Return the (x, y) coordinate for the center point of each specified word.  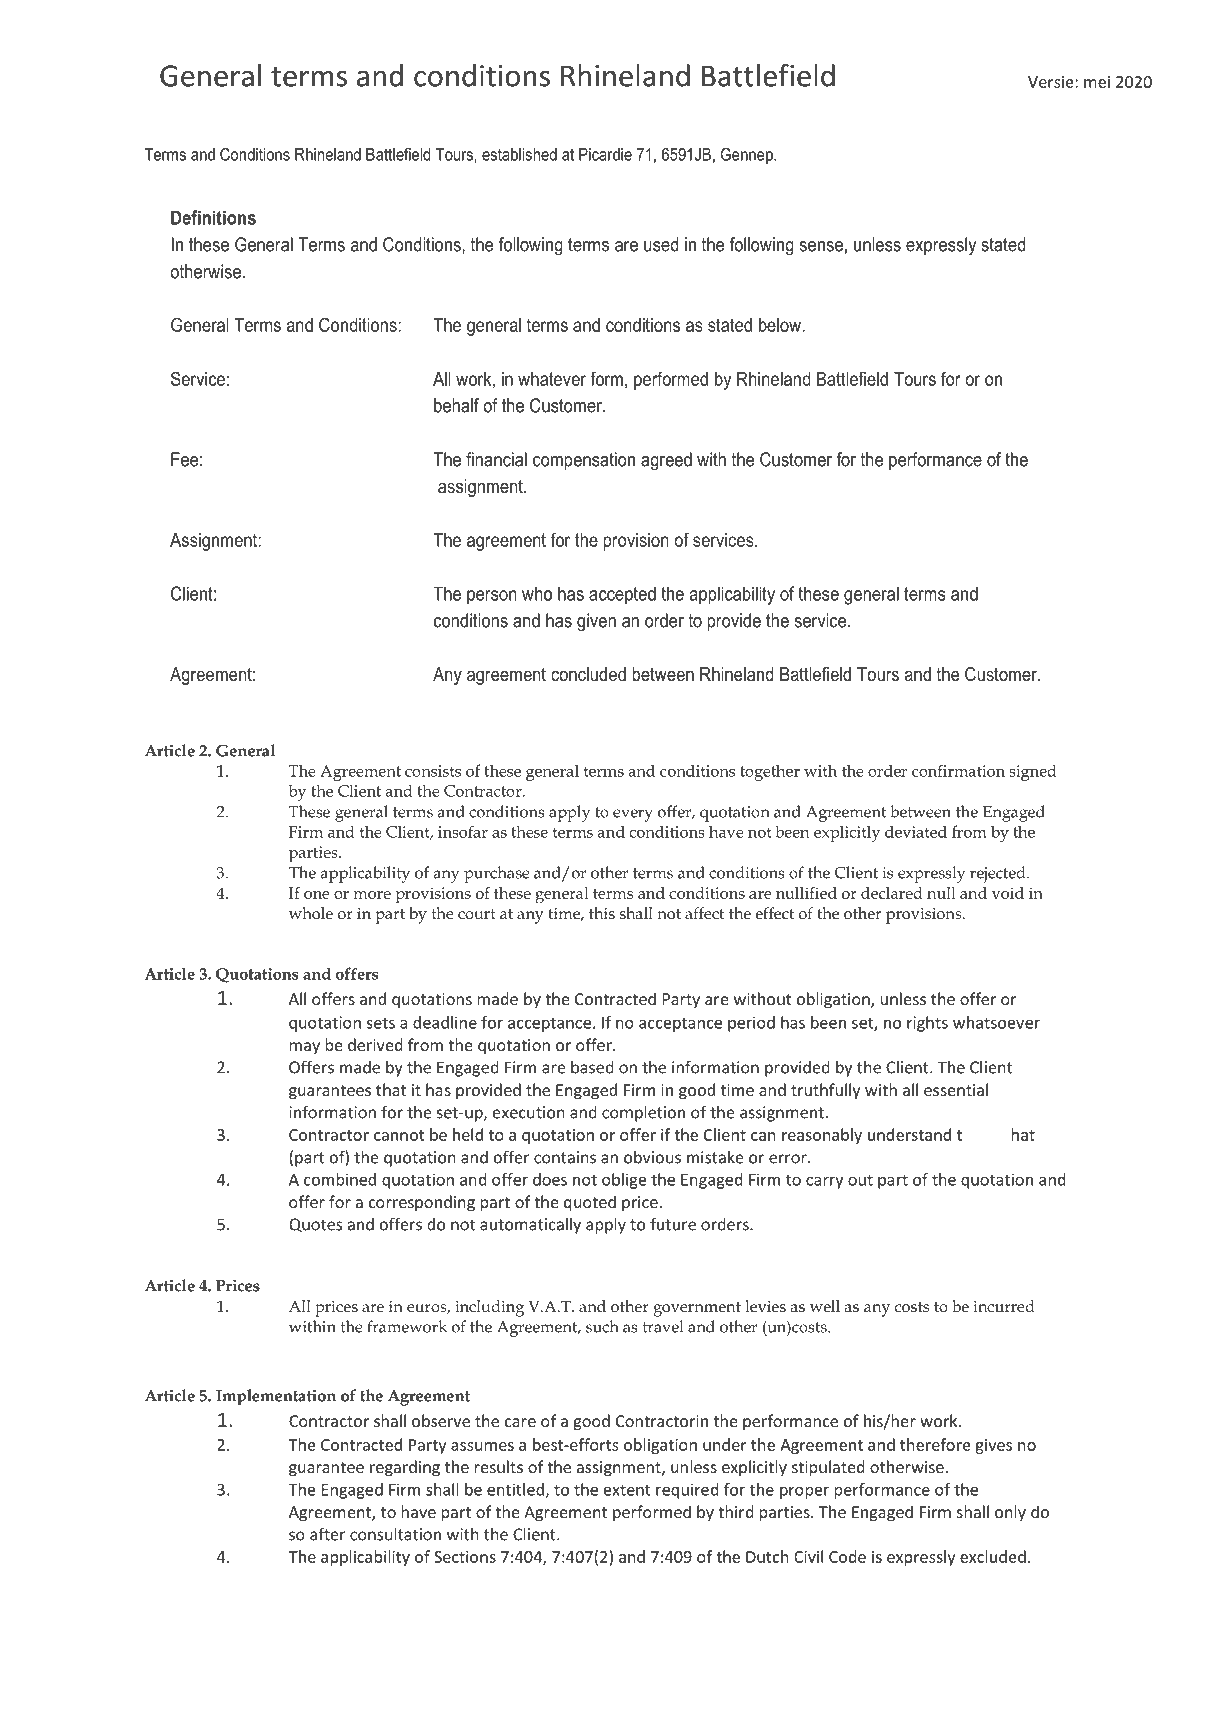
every (633, 815)
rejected (999, 874)
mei (1097, 82)
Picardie (605, 154)
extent (627, 1490)
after (328, 1534)
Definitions (213, 217)
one (317, 895)
